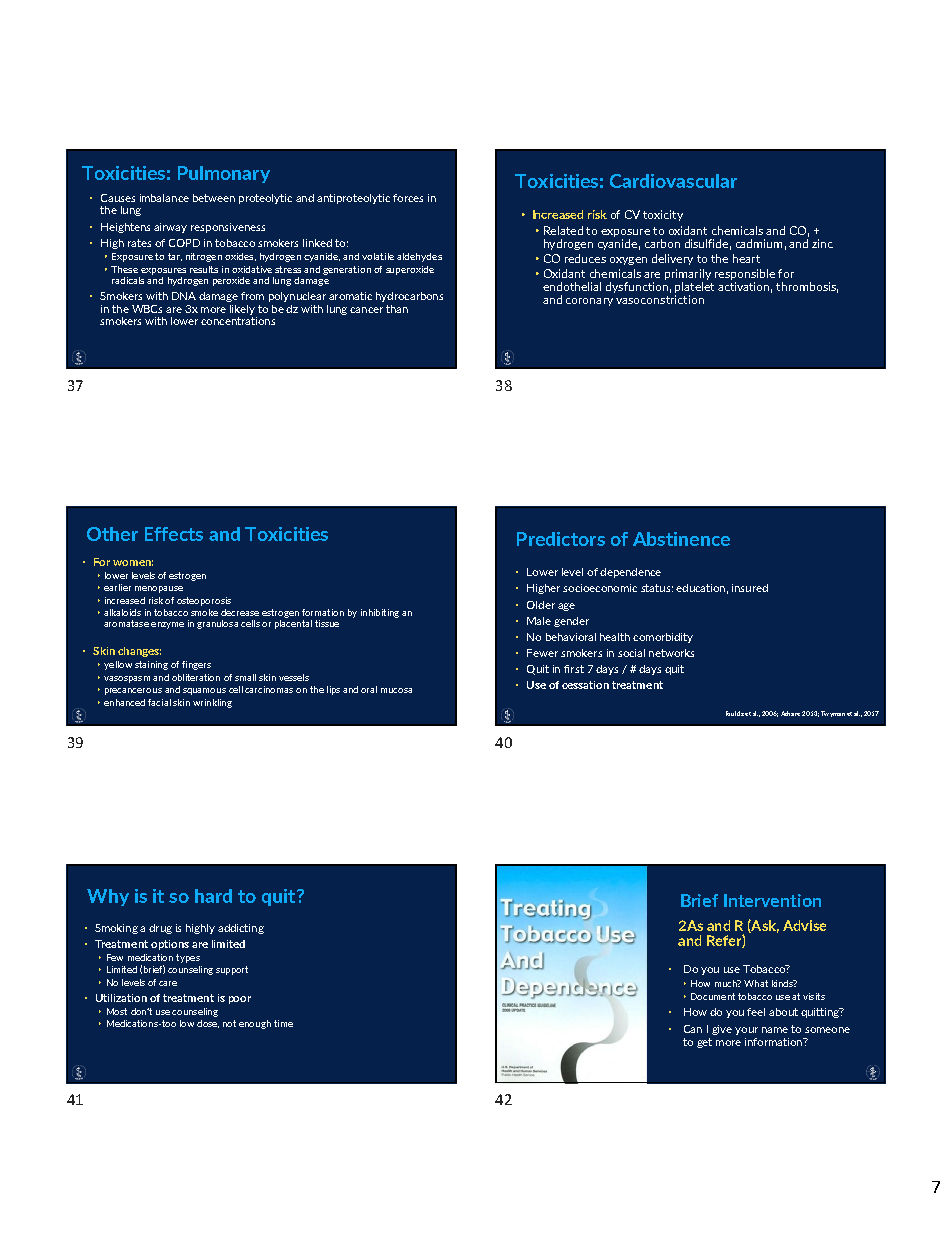  What do you see at coordinates (694, 289) in the image?
I see `platelet` at bounding box center [694, 289].
